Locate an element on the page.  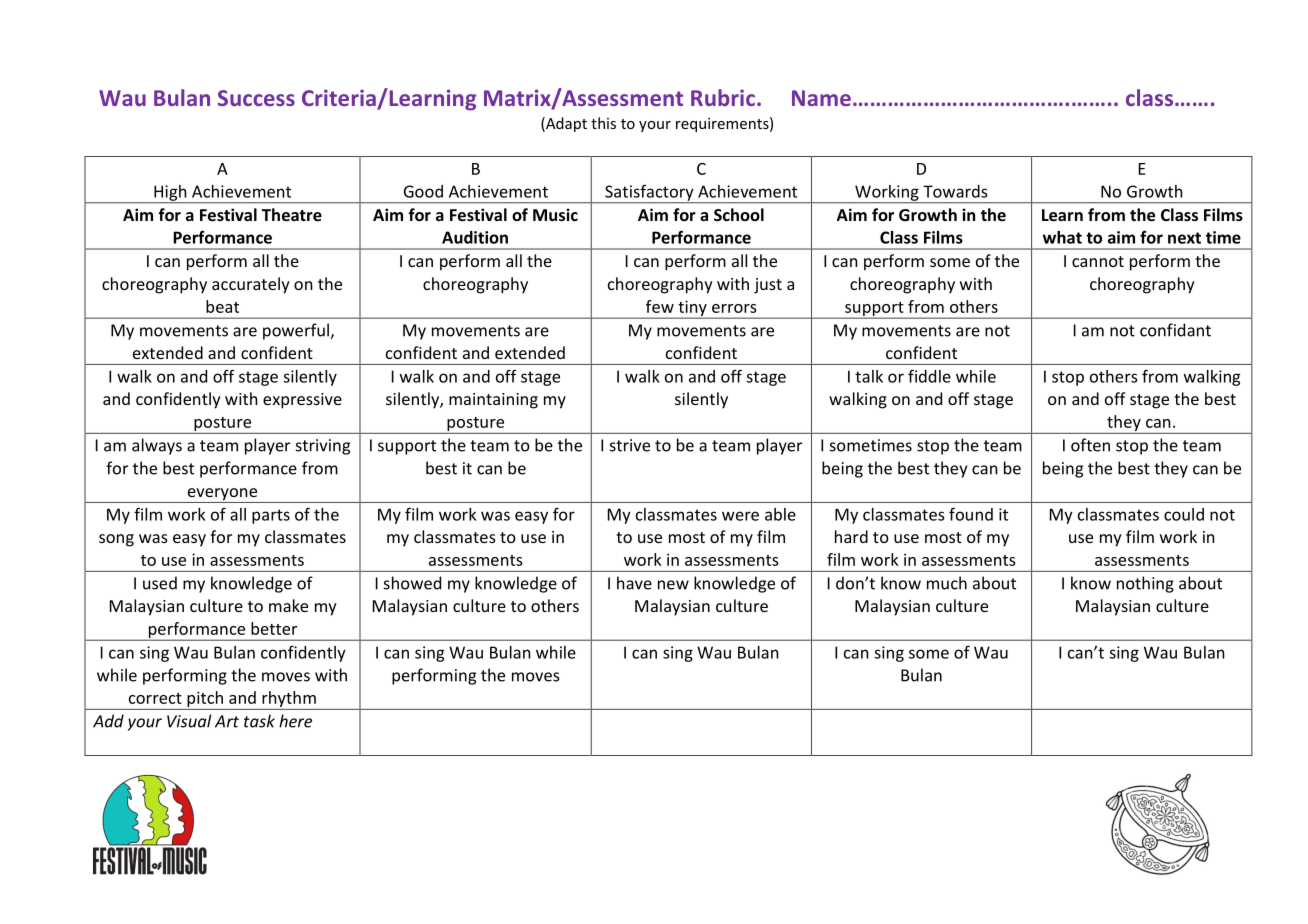
confidant is located at coordinates (1175, 330).
